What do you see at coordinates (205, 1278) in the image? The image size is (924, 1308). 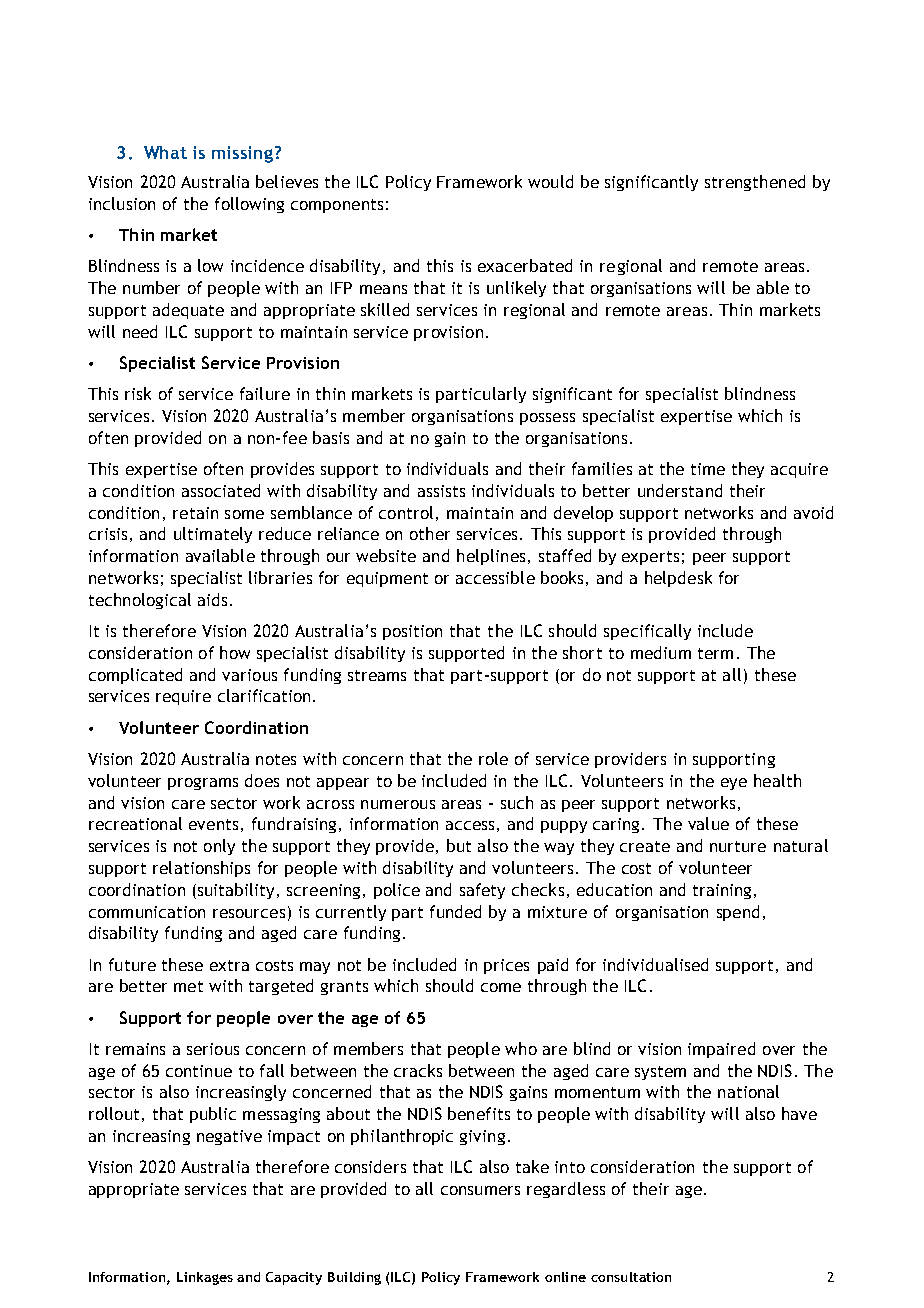 I see `Linkages` at bounding box center [205, 1278].
